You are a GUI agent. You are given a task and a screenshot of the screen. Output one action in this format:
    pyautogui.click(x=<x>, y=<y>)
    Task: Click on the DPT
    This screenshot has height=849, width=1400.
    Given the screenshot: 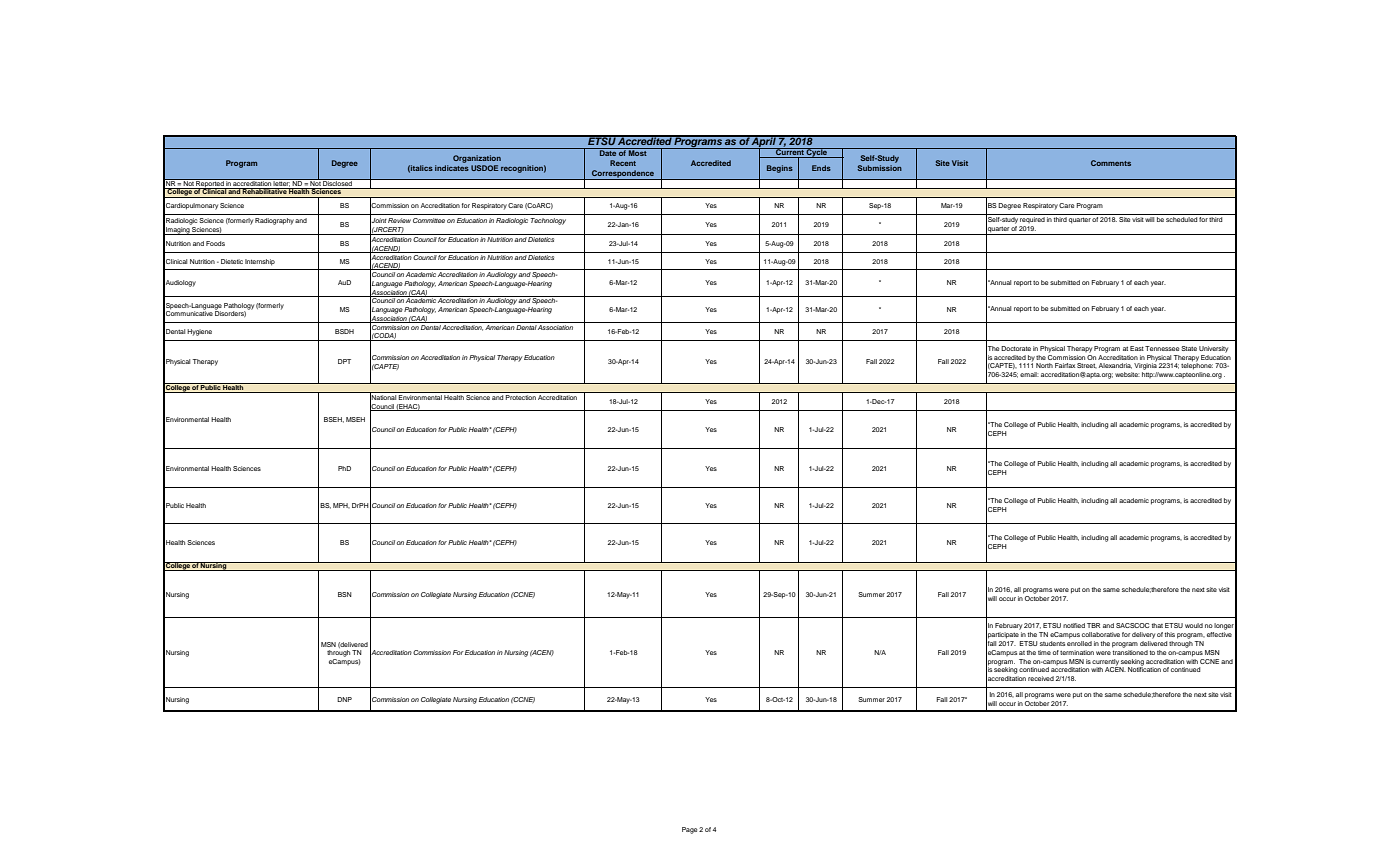 What is the action you would take?
    pyautogui.click(x=344, y=361)
